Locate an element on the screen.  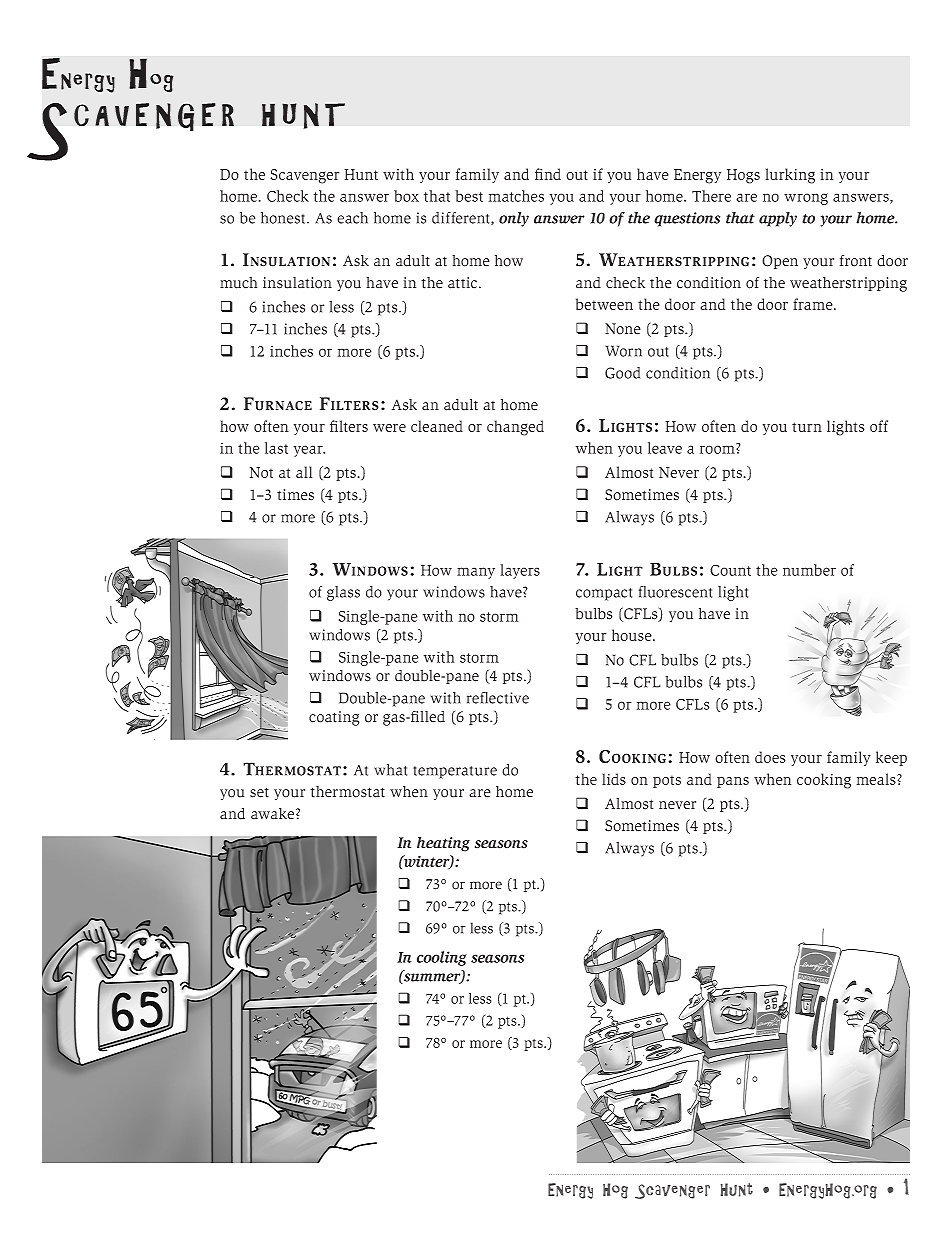
lids is located at coordinates (614, 779).
